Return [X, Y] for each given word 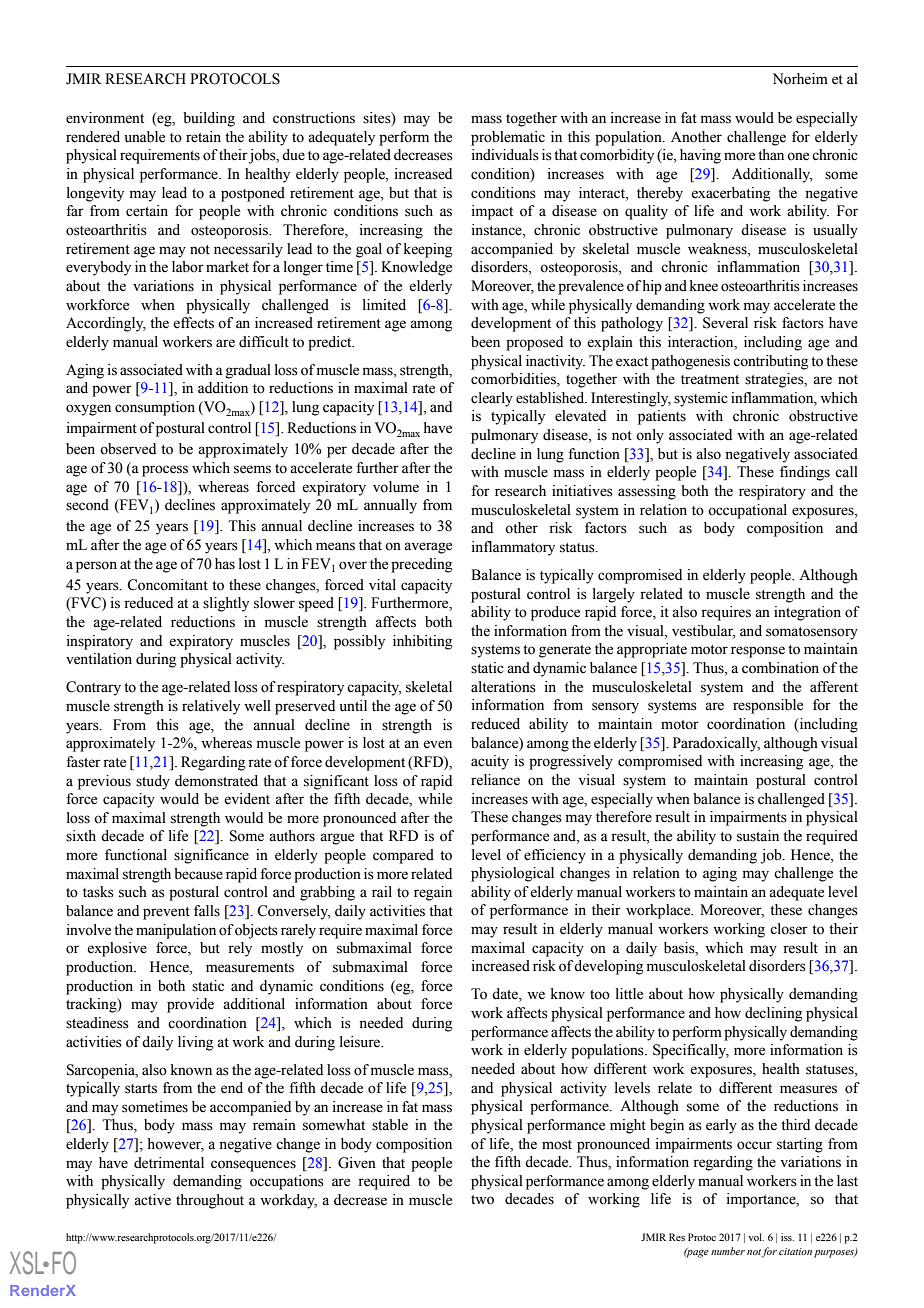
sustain [758, 836]
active [152, 1200]
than [771, 154]
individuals [505, 155]
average [428, 548]
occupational [747, 511]
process [165, 471]
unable [145, 137]
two [482, 1200]
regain [433, 893]
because [198, 874]
